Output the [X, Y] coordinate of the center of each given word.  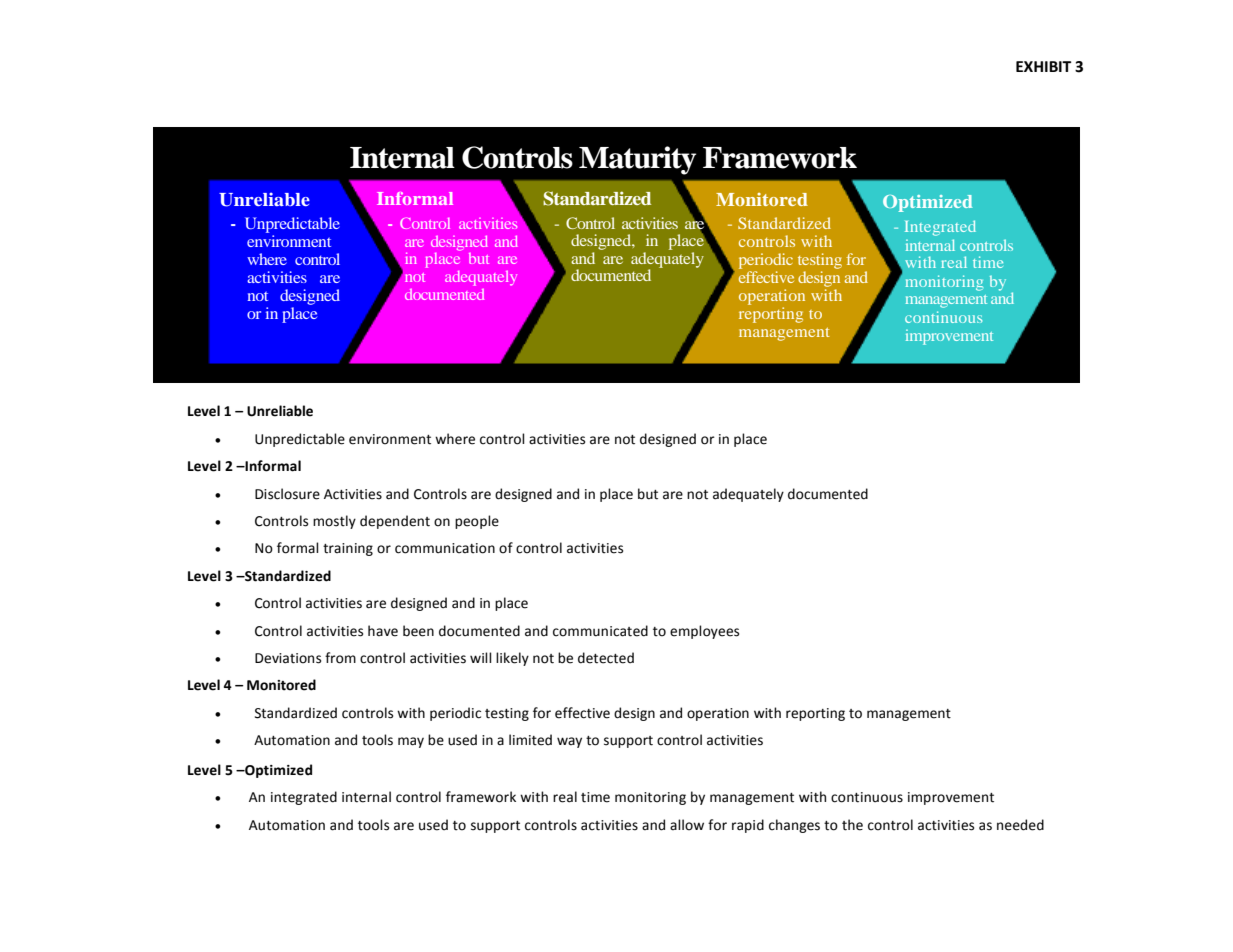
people [477, 522]
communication [445, 548]
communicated [600, 631]
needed [1020, 825]
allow [687, 825]
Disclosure [287, 494]
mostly [334, 522]
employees [704, 632]
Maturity [637, 160]
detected [606, 658]
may [411, 742]
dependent [395, 522]
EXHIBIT [1043, 66]
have [383, 631]
